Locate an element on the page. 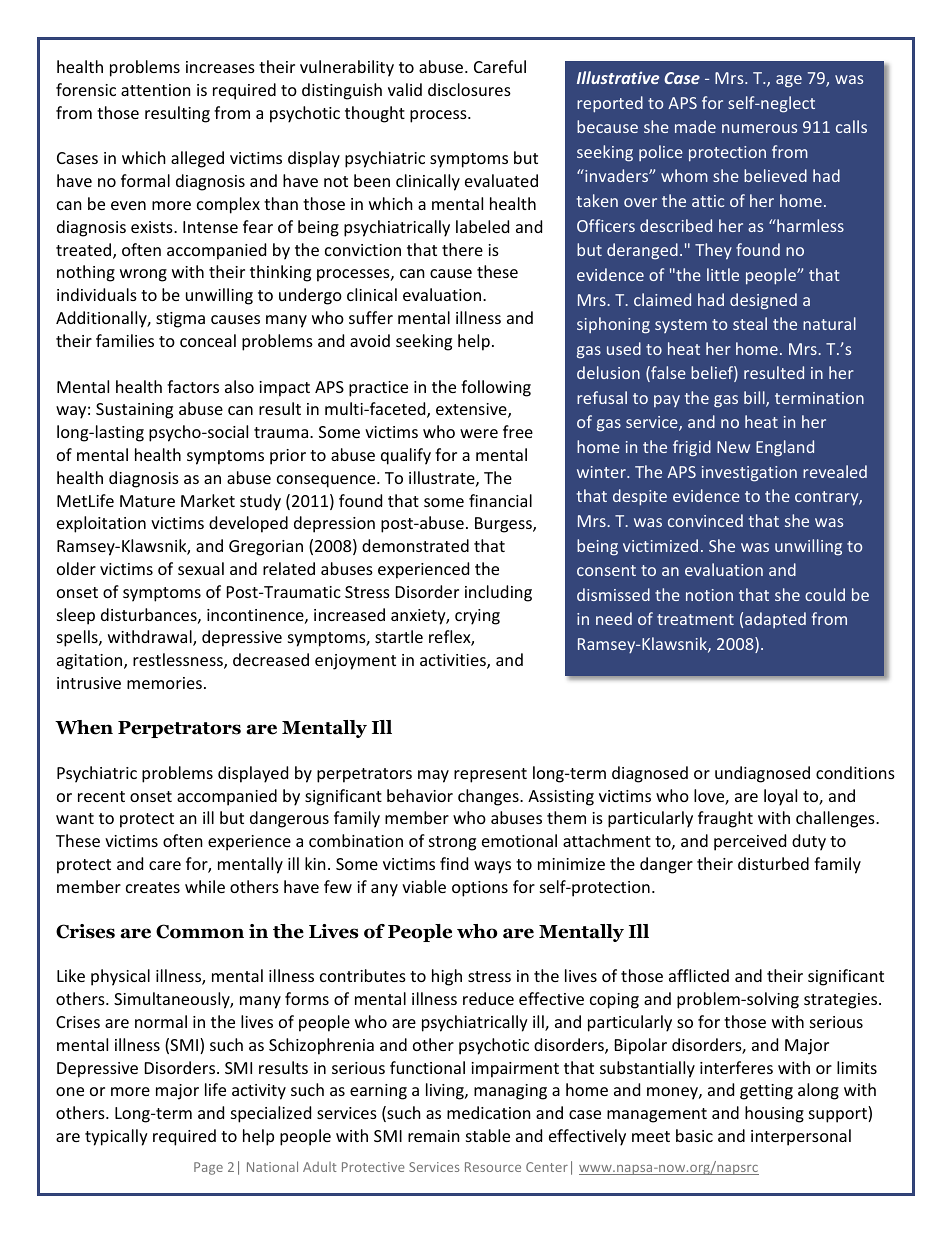 This document has width=952, height=1233. typically is located at coordinates (116, 1137).
